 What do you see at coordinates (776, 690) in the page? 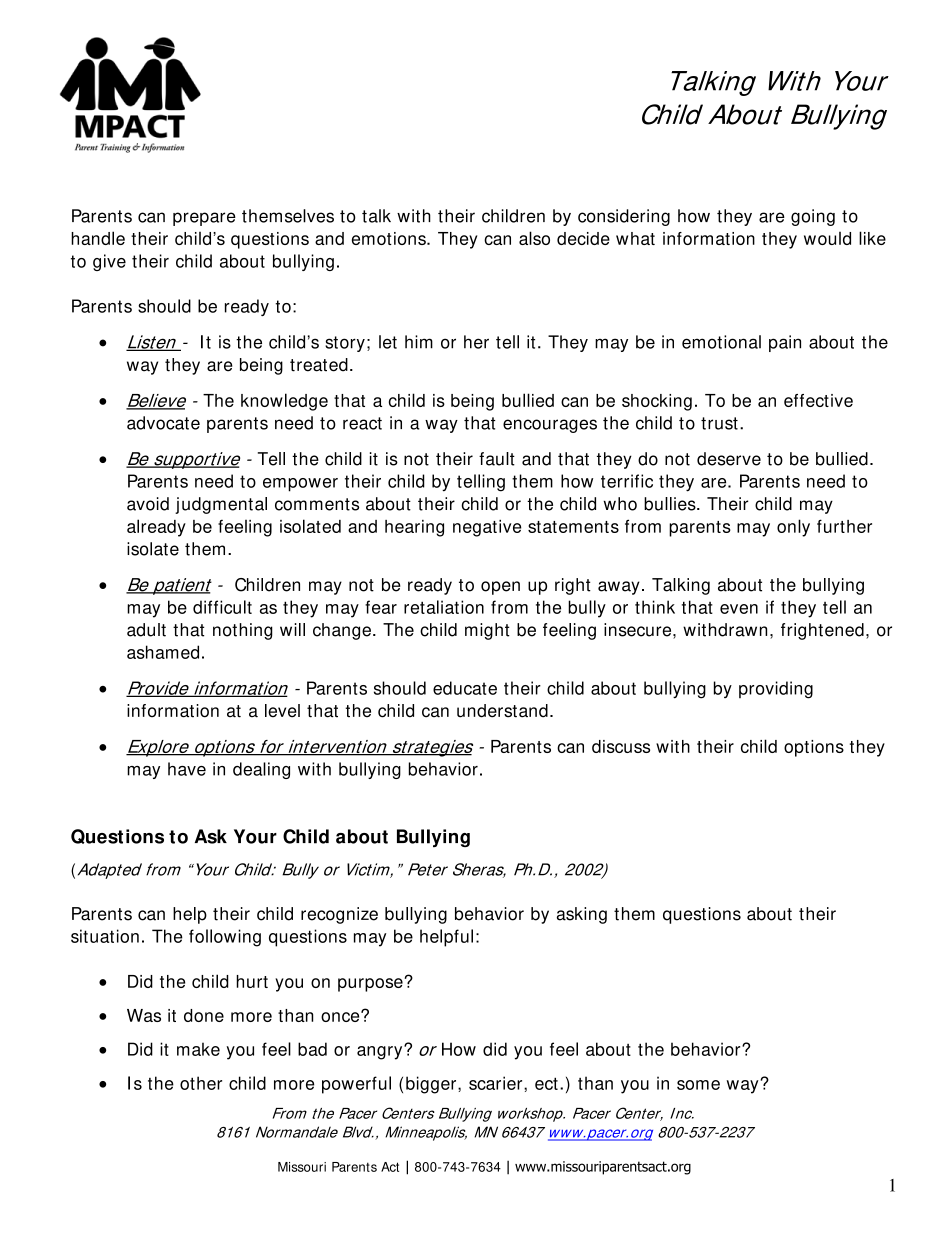
I see `providing` at bounding box center [776, 690].
